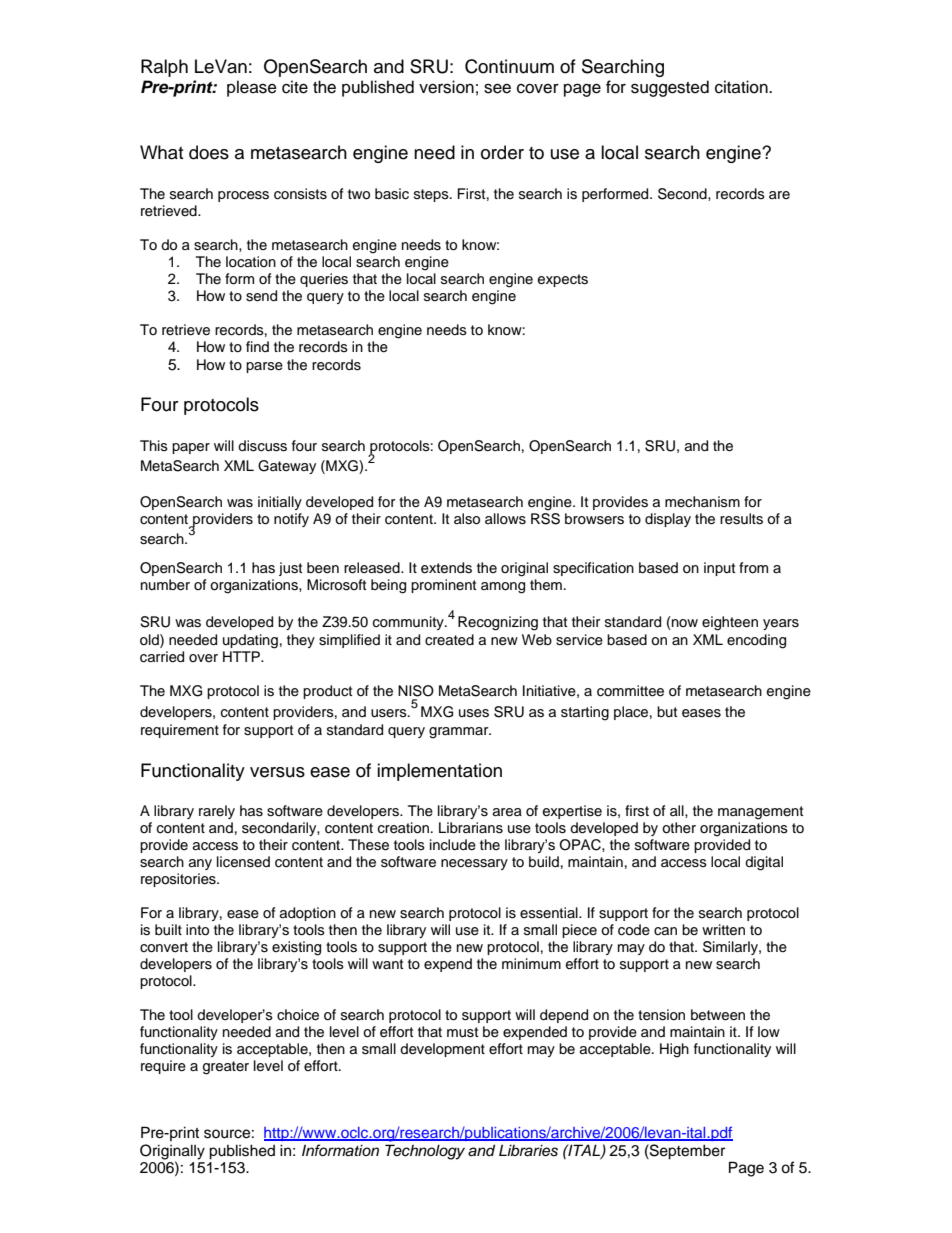 This screenshot has width=952, height=1233. I want to click on suggested, so click(670, 88).
